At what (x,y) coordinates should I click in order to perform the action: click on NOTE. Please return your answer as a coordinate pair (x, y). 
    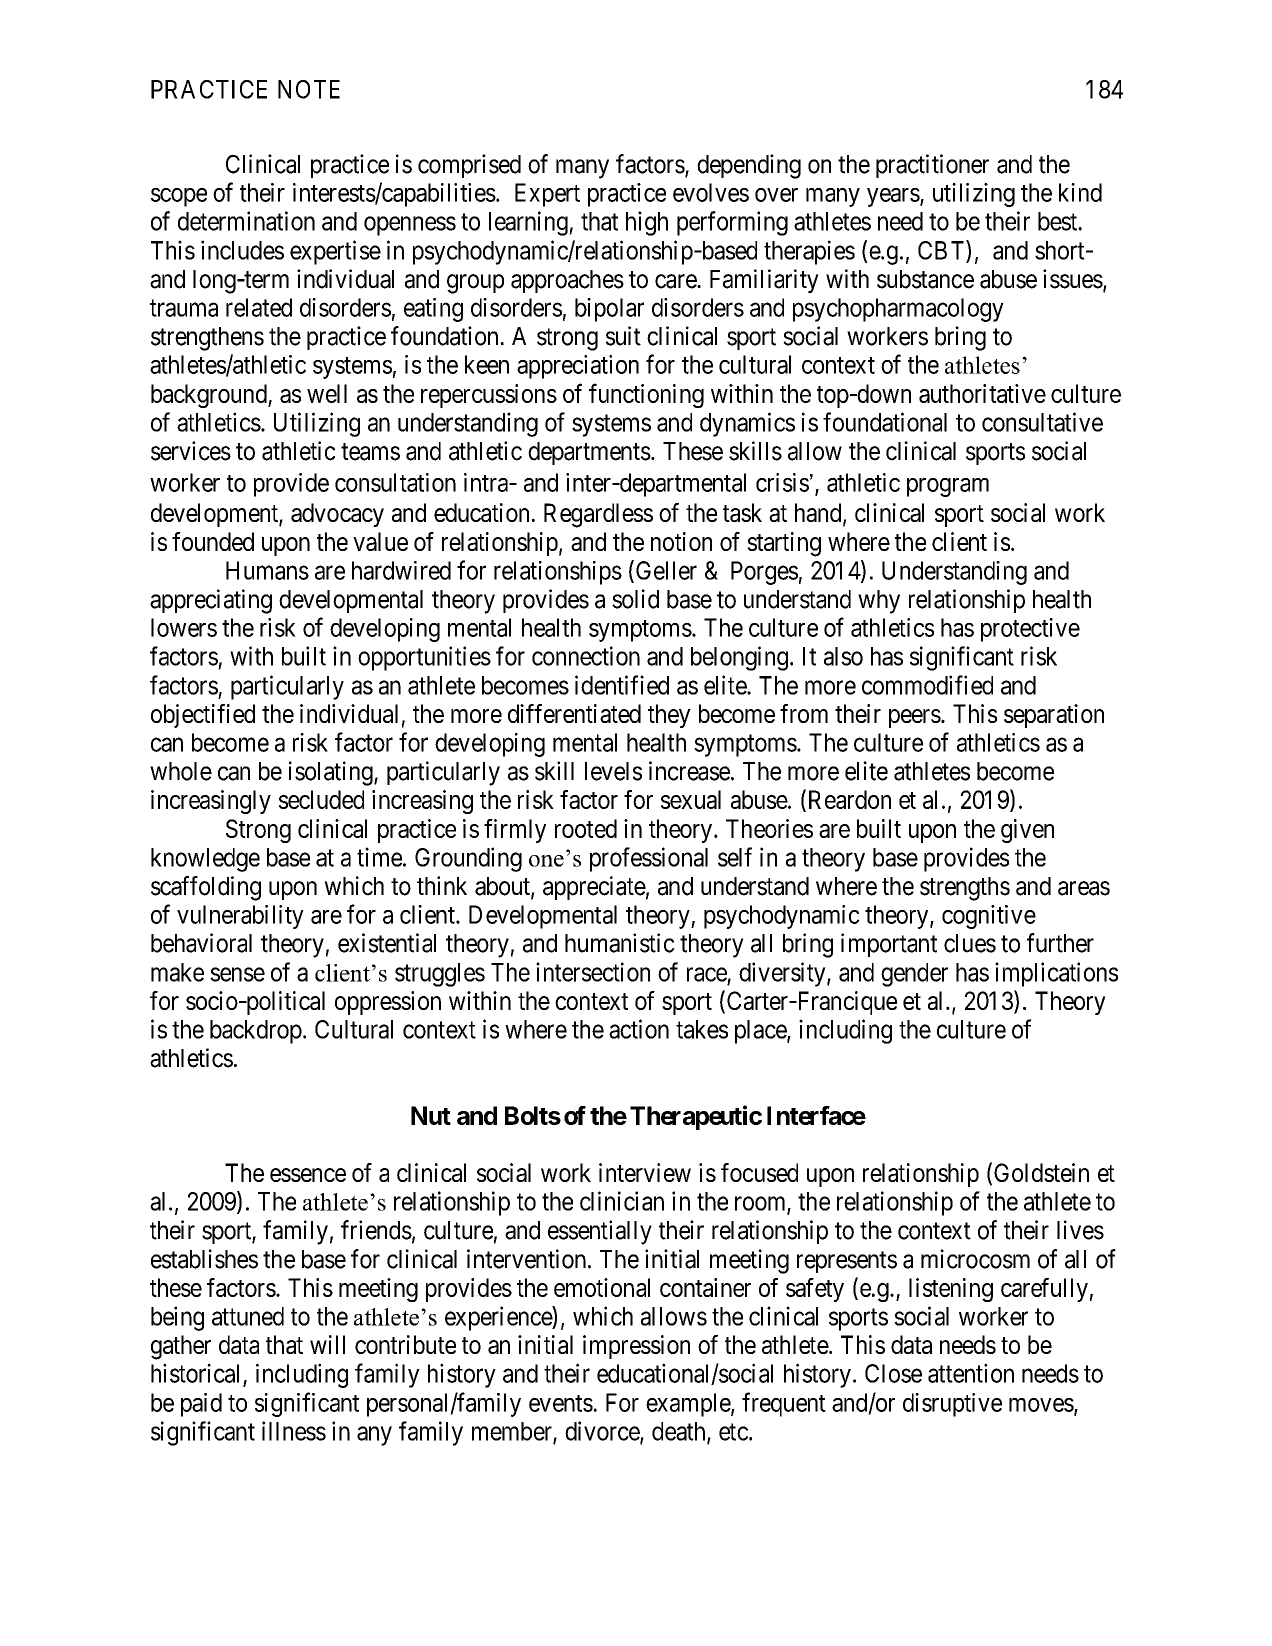
    Looking at the image, I should click on (309, 89).
